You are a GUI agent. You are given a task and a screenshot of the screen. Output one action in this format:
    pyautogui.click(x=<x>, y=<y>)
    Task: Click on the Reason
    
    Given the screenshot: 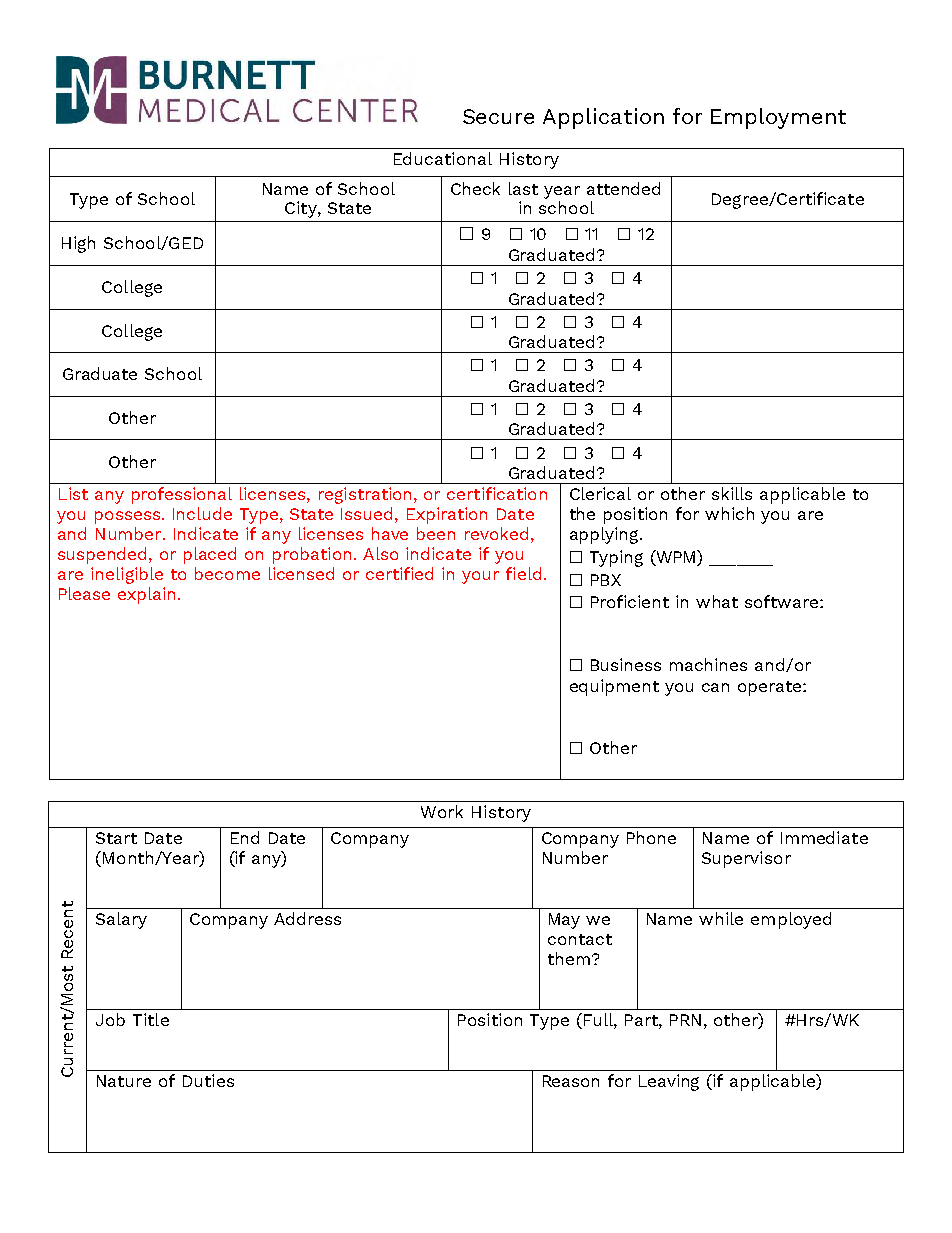 What is the action you would take?
    pyautogui.click(x=571, y=1081)
